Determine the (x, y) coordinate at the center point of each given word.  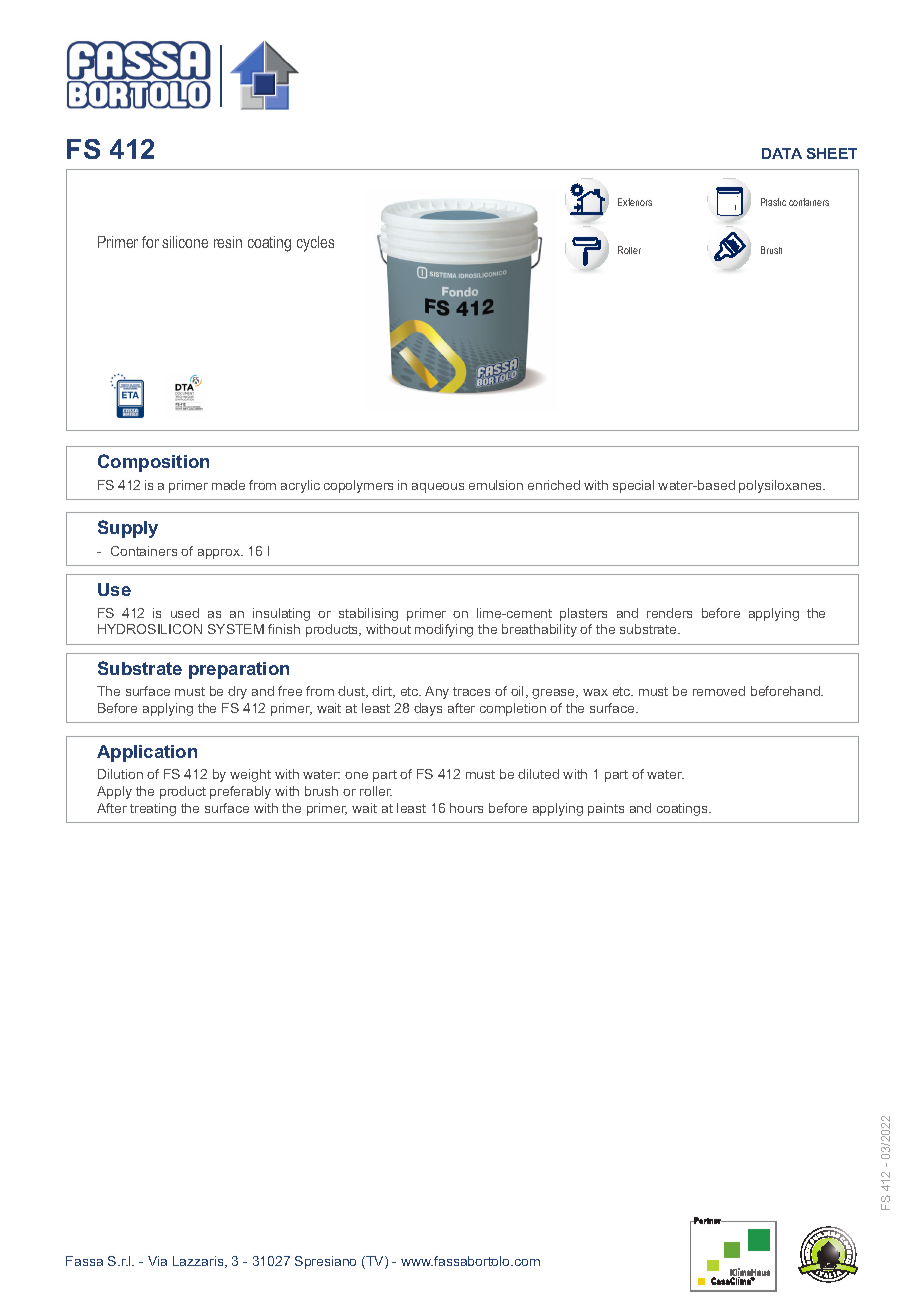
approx (220, 554)
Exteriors (635, 202)
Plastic (773, 202)
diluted (538, 774)
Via (157, 1261)
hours (466, 808)
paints (606, 809)
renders (669, 613)
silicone (185, 242)
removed (719, 691)
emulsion (496, 485)
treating (153, 809)
